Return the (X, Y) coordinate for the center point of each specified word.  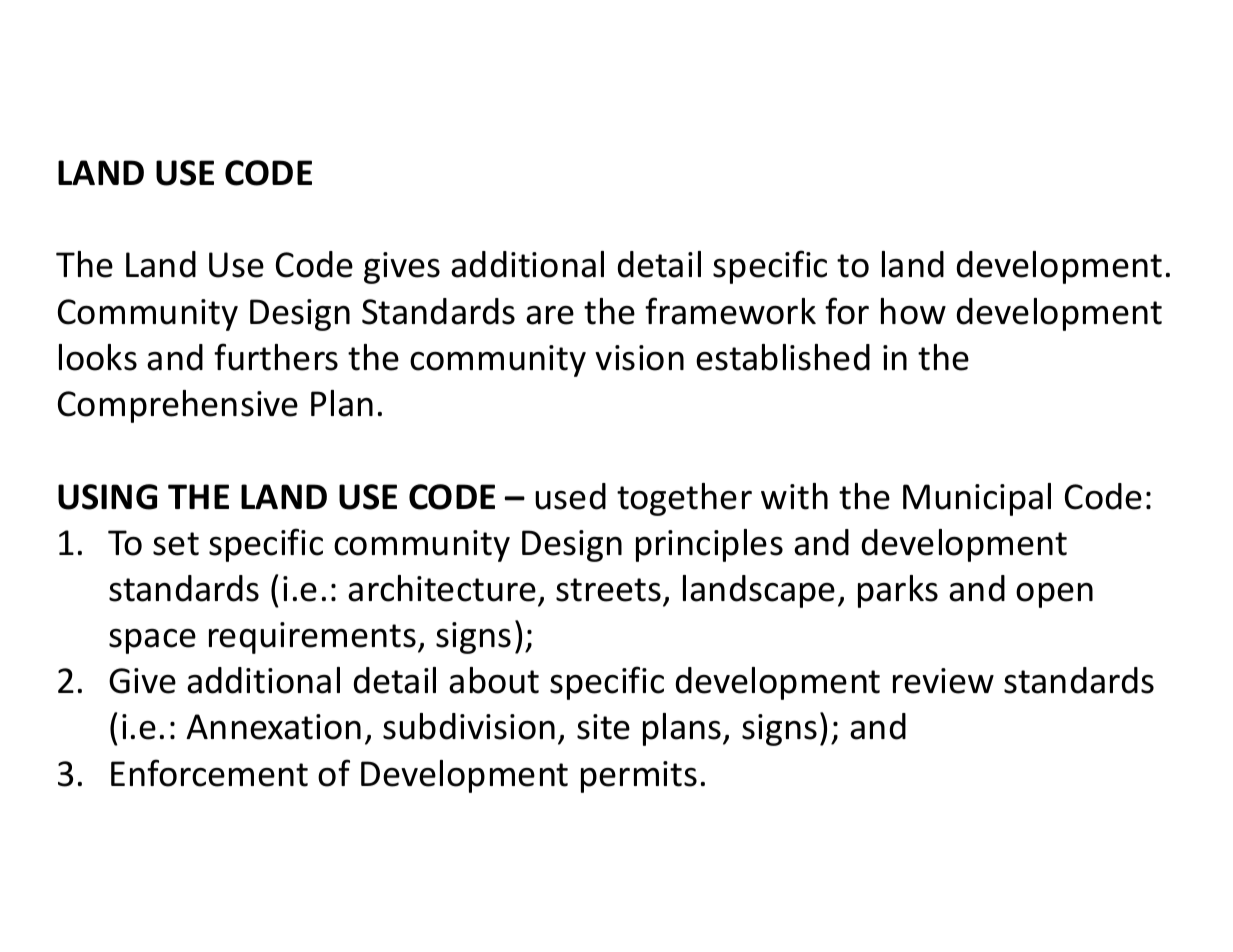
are (550, 315)
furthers (276, 357)
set (176, 544)
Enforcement (209, 773)
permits (639, 777)
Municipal (977, 499)
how (913, 311)
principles (709, 545)
